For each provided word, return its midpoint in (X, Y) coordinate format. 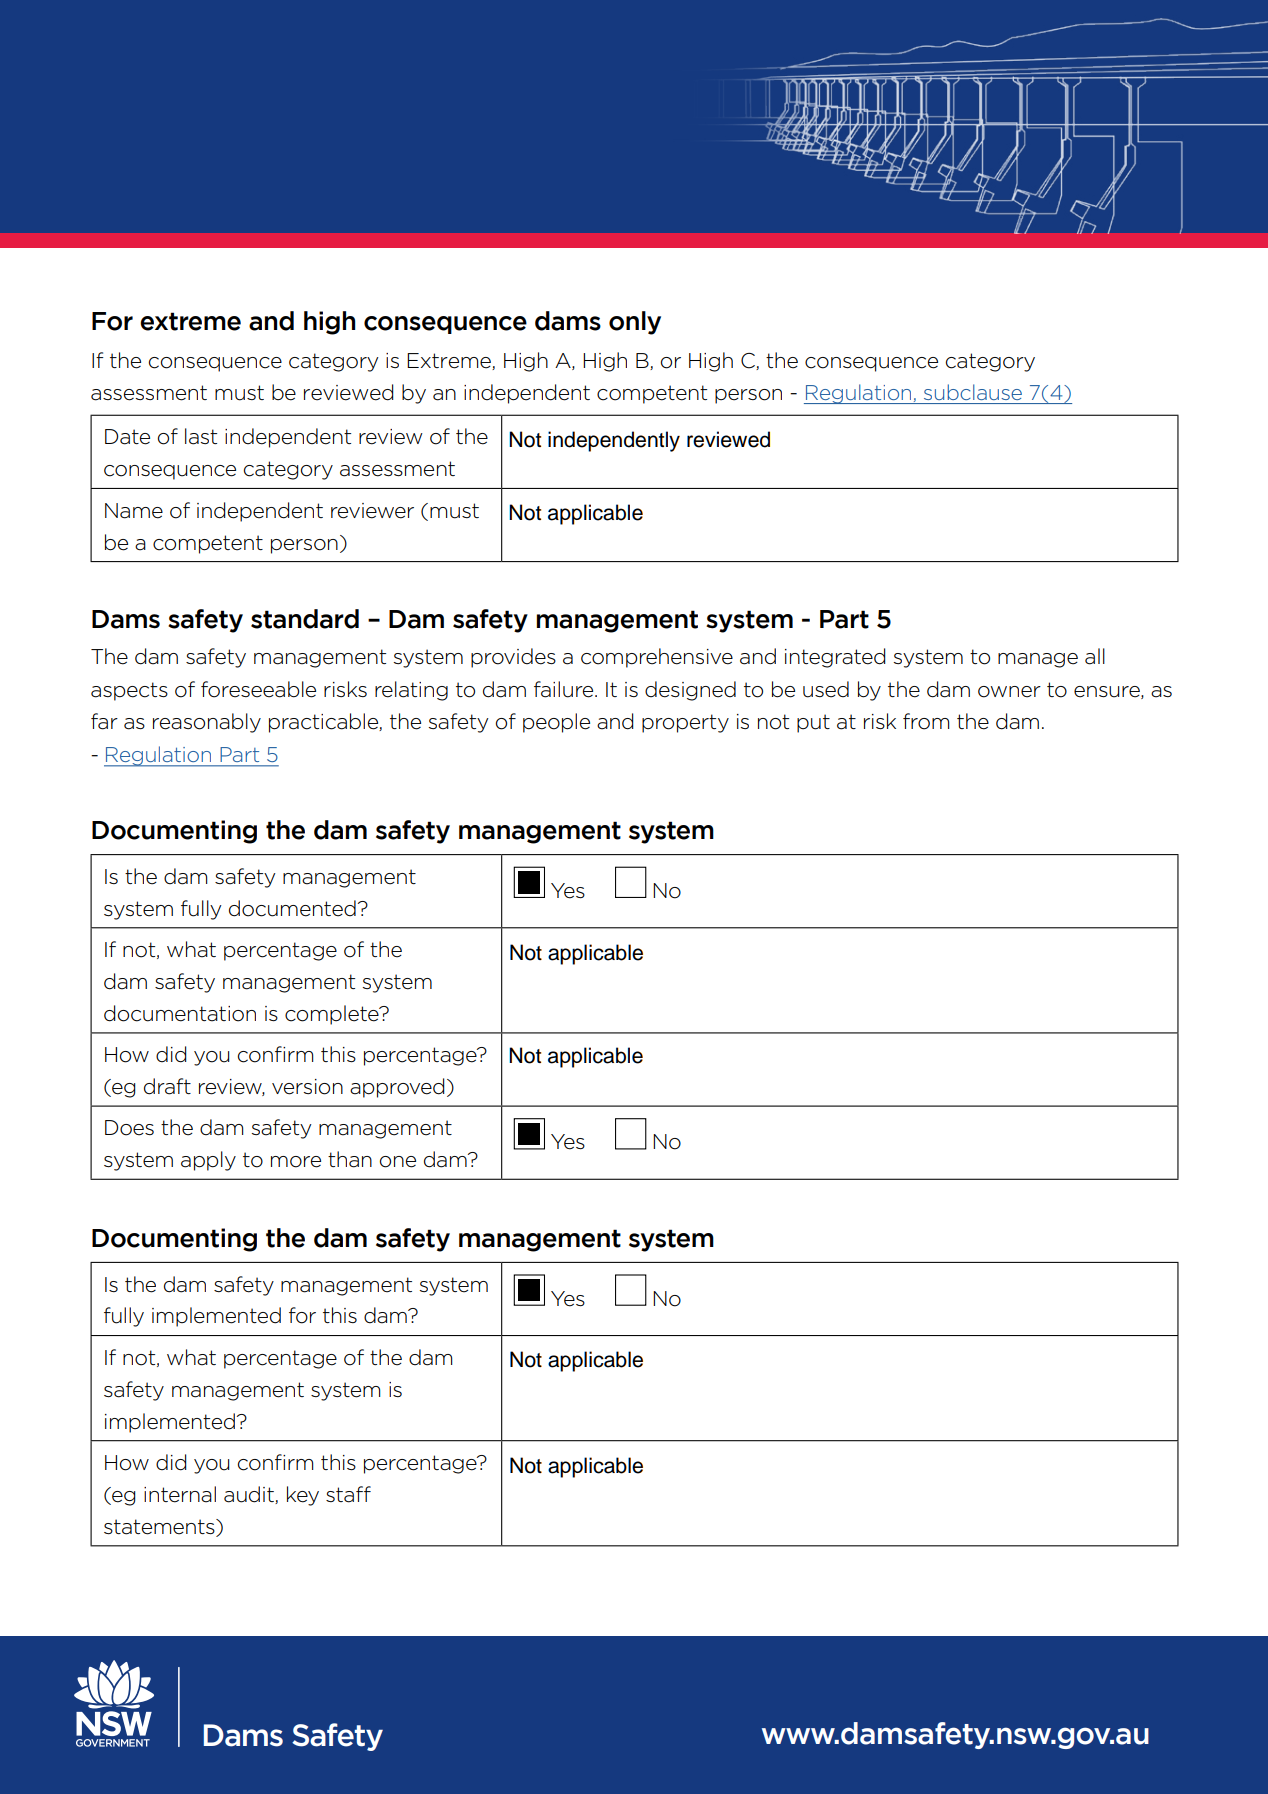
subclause (973, 392)
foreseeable (258, 689)
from (926, 721)
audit (250, 1495)
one (397, 1162)
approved (397, 1088)
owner (1009, 692)
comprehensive (657, 658)
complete (333, 1015)
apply (208, 1161)
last (201, 436)
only (635, 323)
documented (292, 908)
